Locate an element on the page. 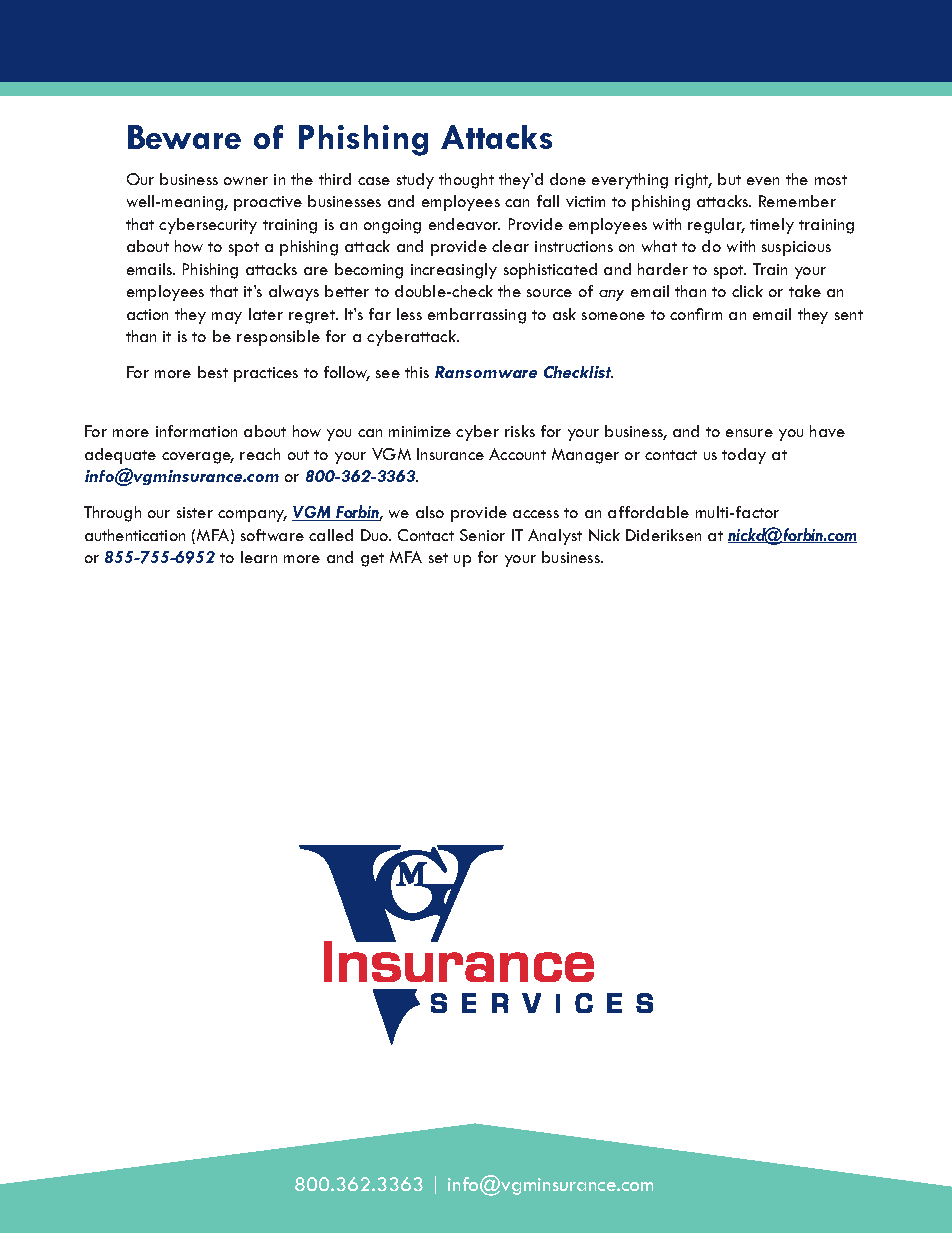 The width and height of the image is (952, 1233). thought is located at coordinates (466, 181).
